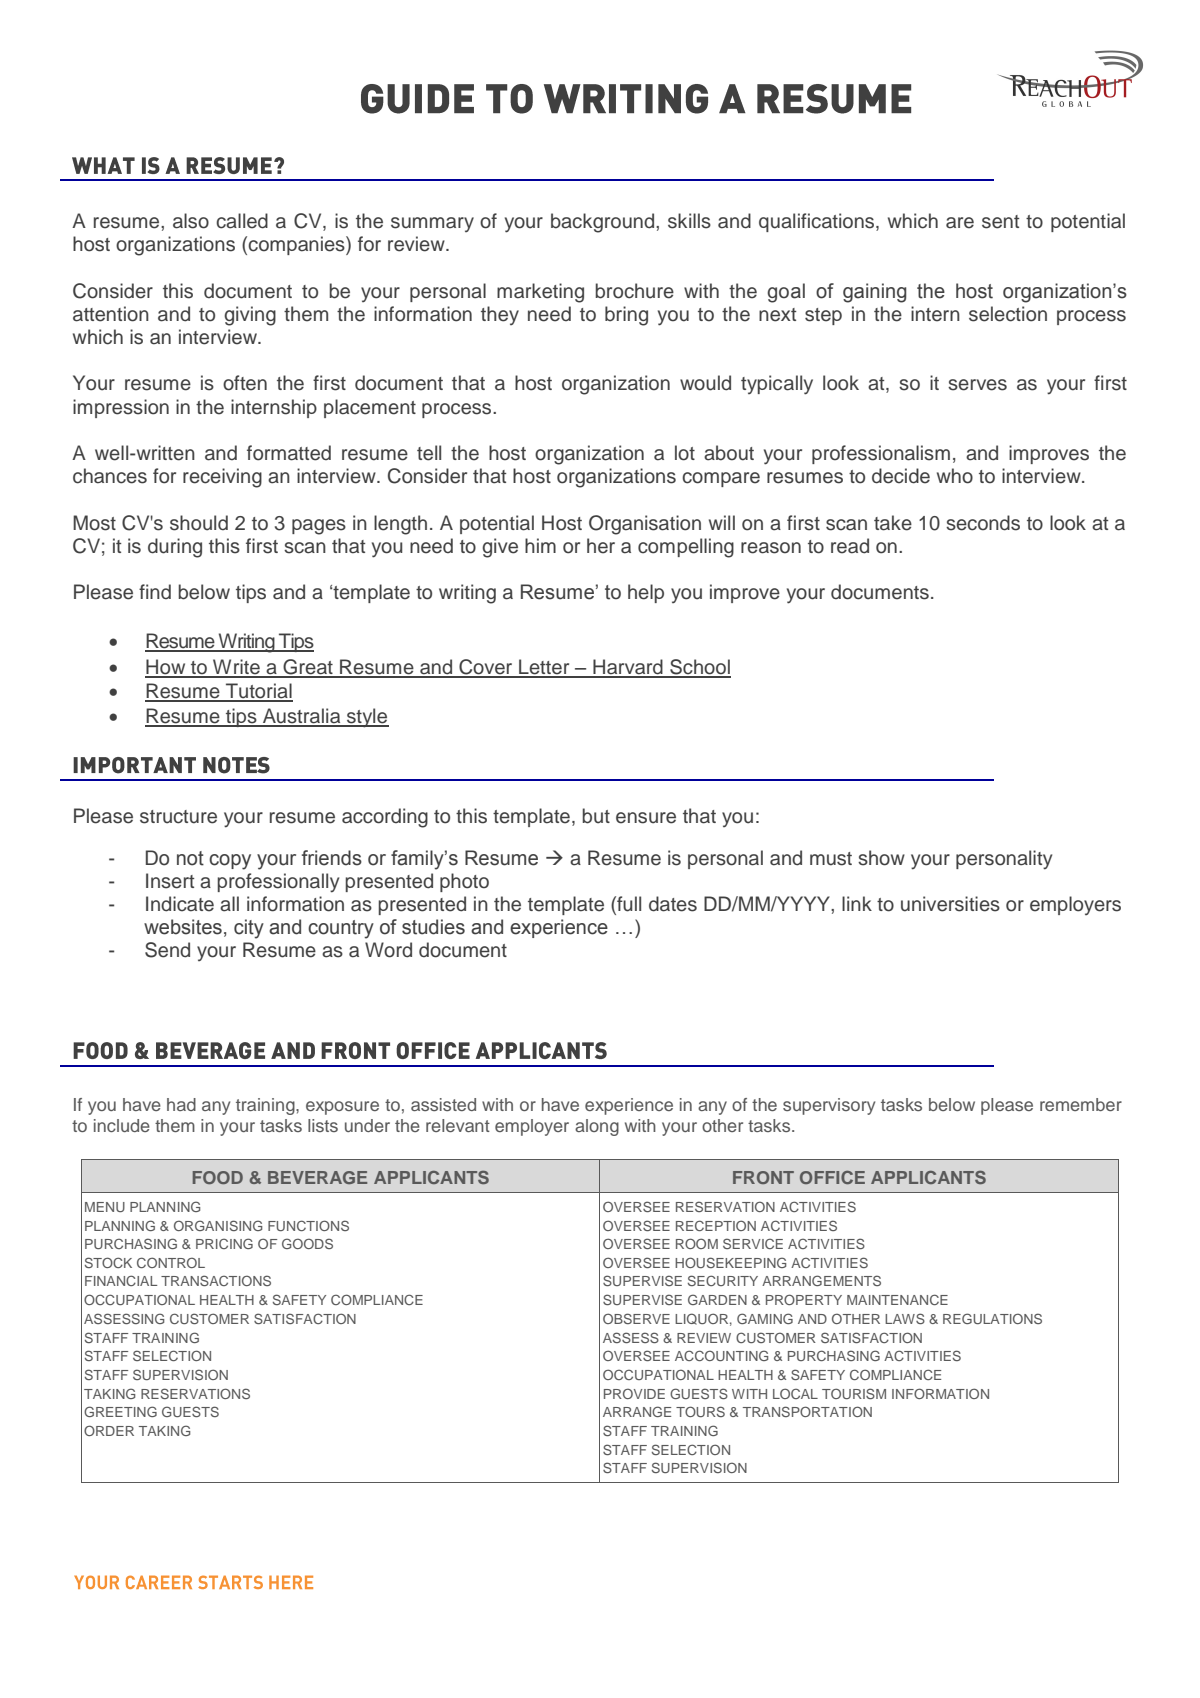 This screenshot has width=1200, height=1698. Describe the element at coordinates (604, 223) in the screenshot. I see `background` at that location.
